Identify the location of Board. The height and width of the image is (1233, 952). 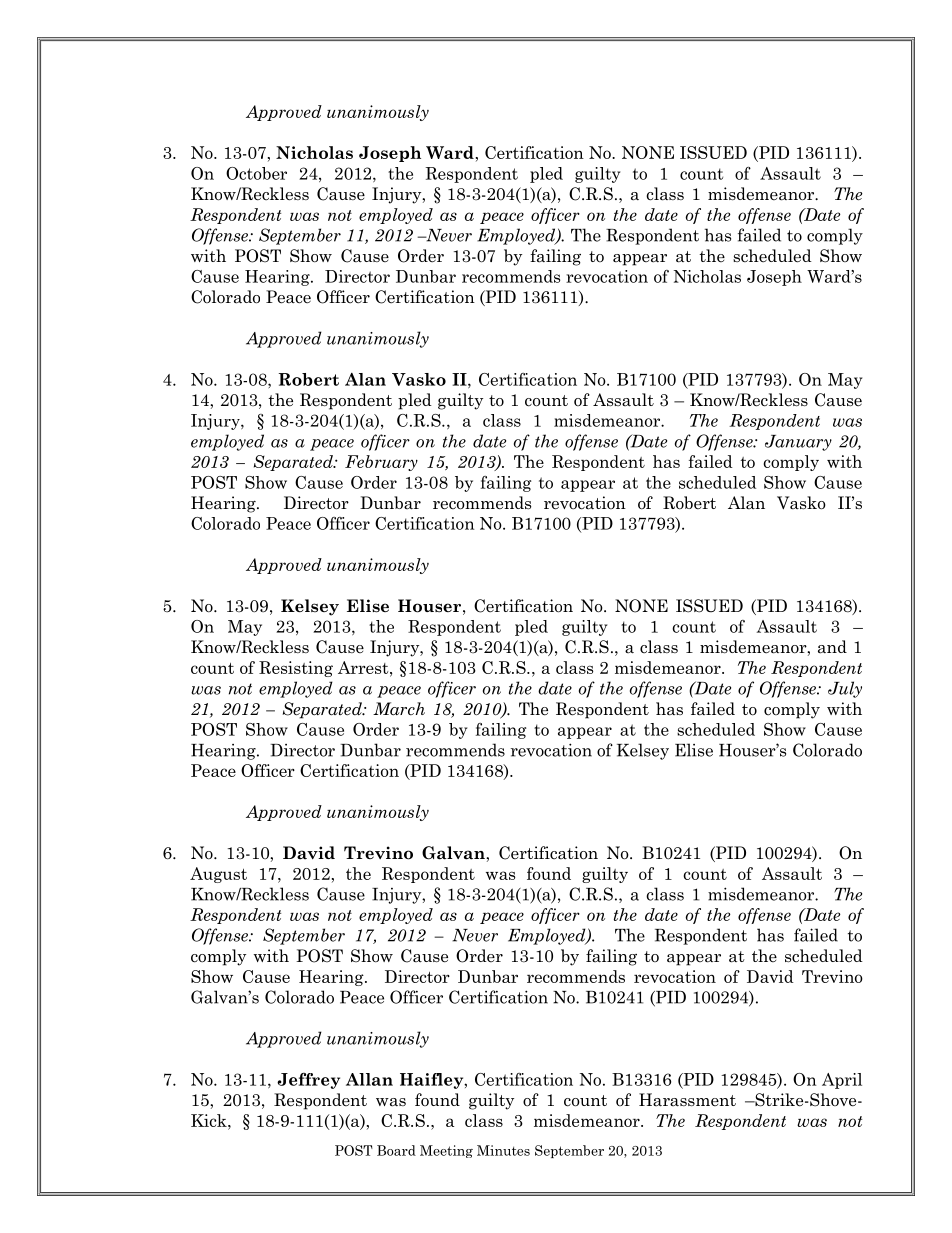
(396, 1150).
